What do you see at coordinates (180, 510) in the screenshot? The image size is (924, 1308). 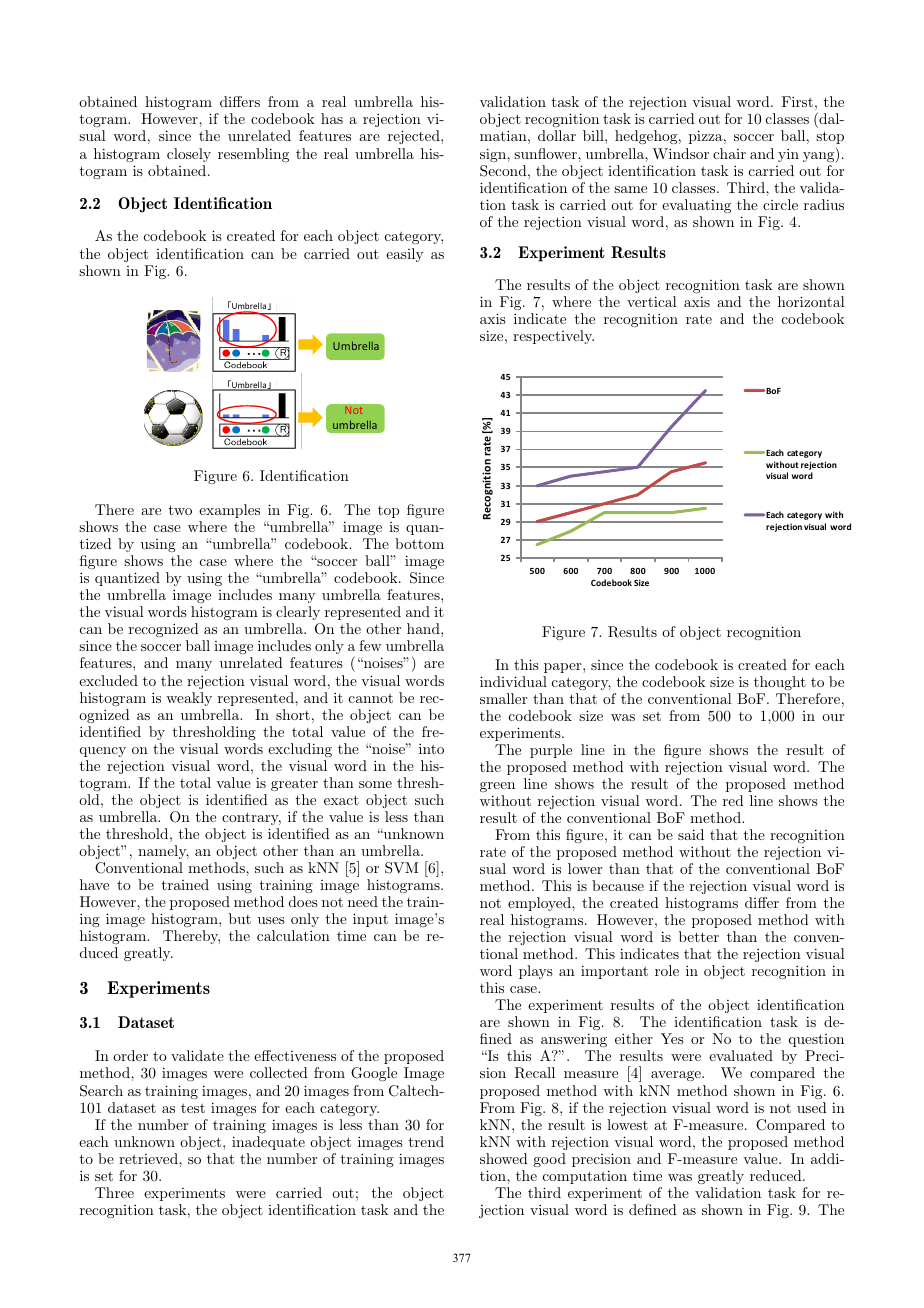 I see `two` at bounding box center [180, 510].
